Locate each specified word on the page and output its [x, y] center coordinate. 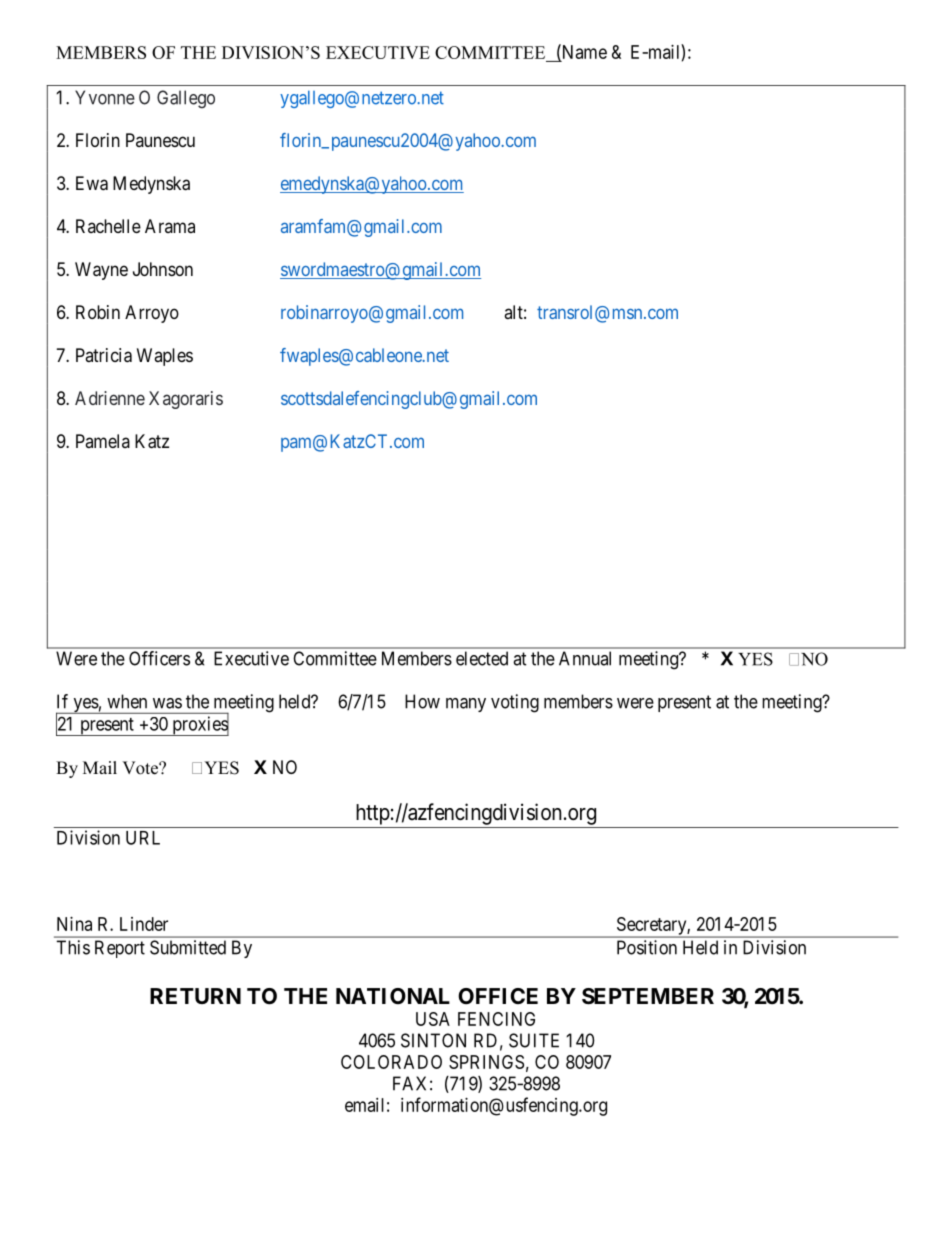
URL [143, 838]
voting [515, 703]
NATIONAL [393, 996]
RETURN [195, 996]
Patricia [104, 355]
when [127, 701]
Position [647, 947]
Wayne [101, 271]
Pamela [103, 441]
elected [482, 658]
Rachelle [108, 226]
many [466, 705]
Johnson [163, 269]
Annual [585, 658]
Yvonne [105, 97]
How [422, 701]
